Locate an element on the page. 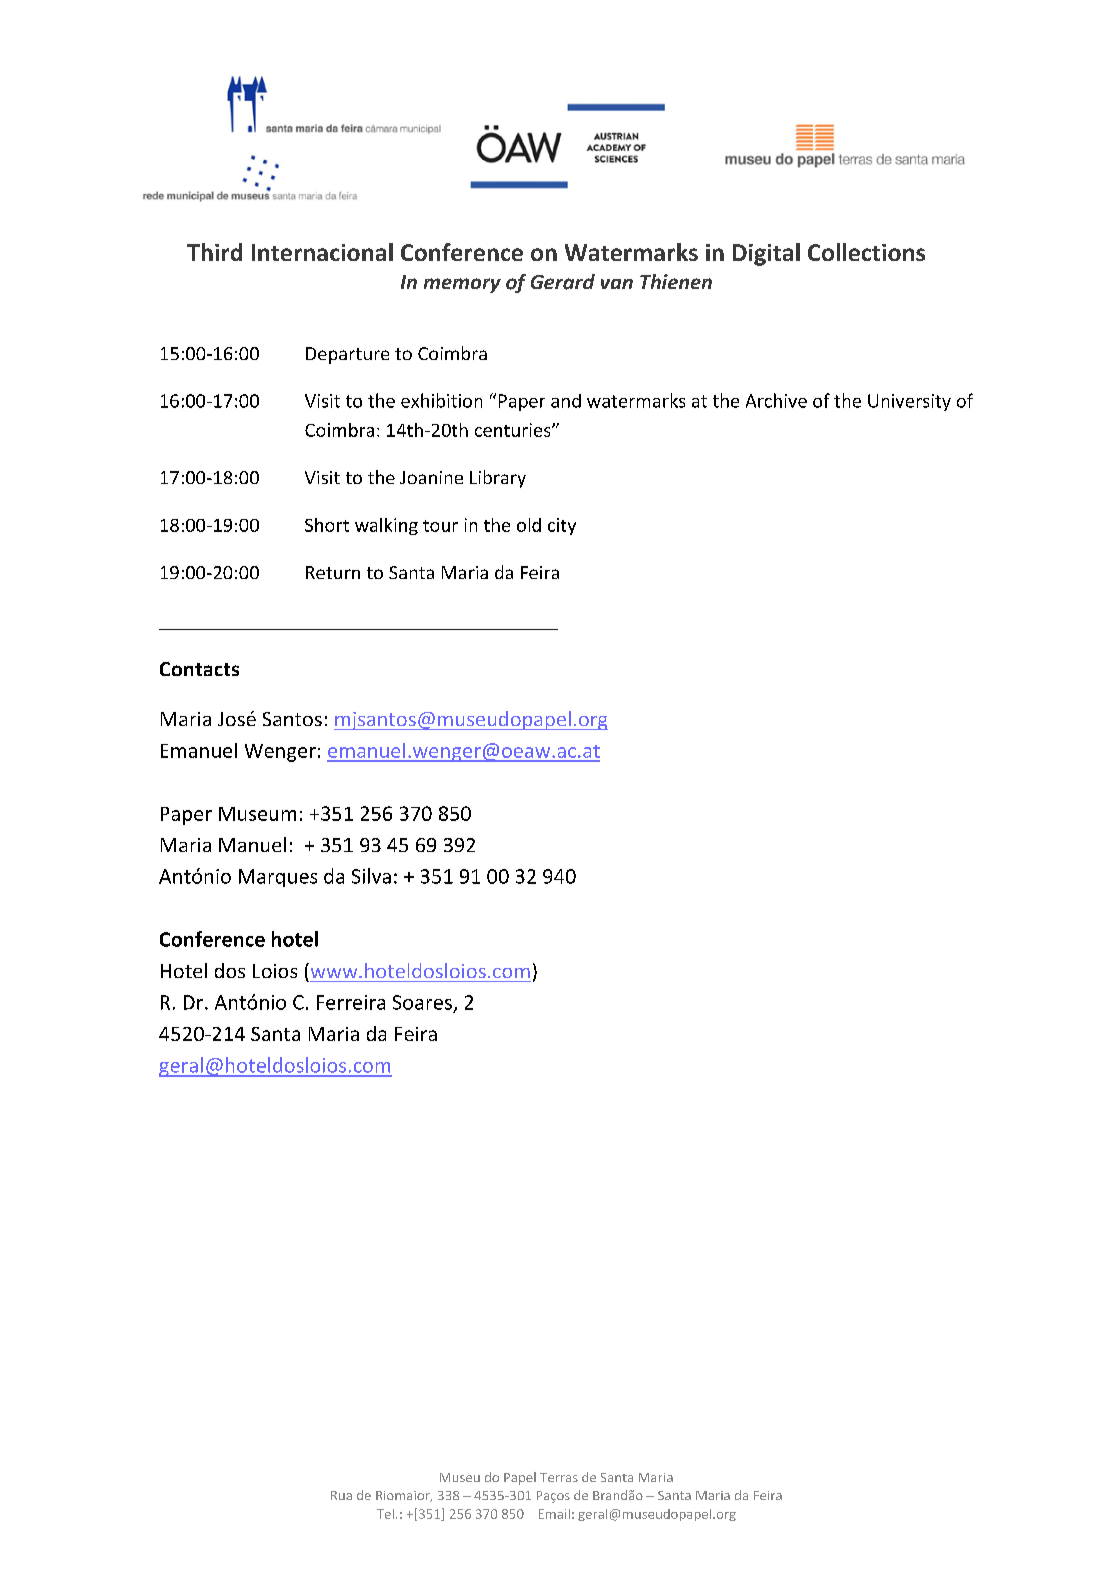 This document has height=1573, width=1113. Contacts is located at coordinates (199, 669).
